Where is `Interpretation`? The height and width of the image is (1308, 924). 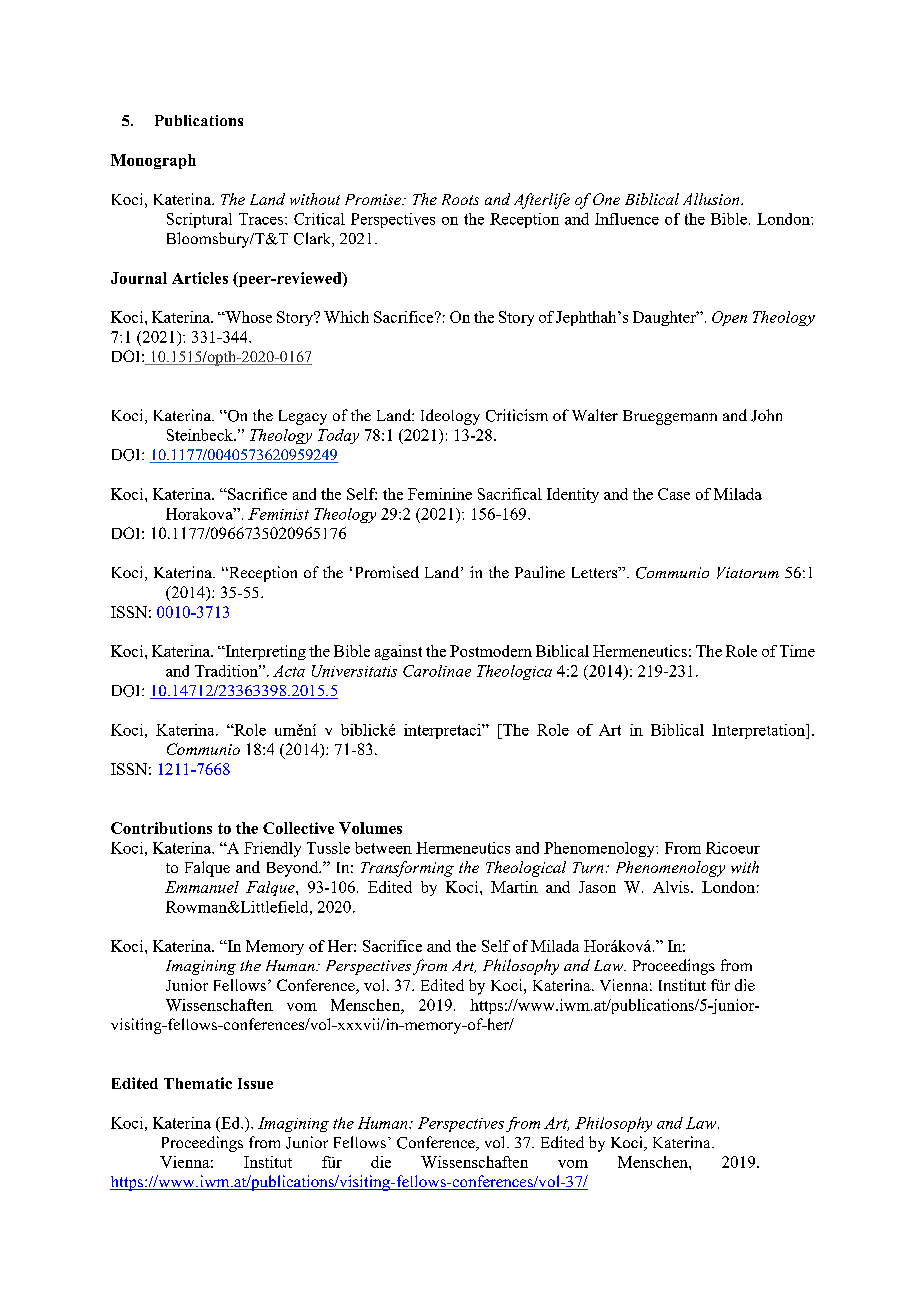
Interpretation is located at coordinates (760, 731).
